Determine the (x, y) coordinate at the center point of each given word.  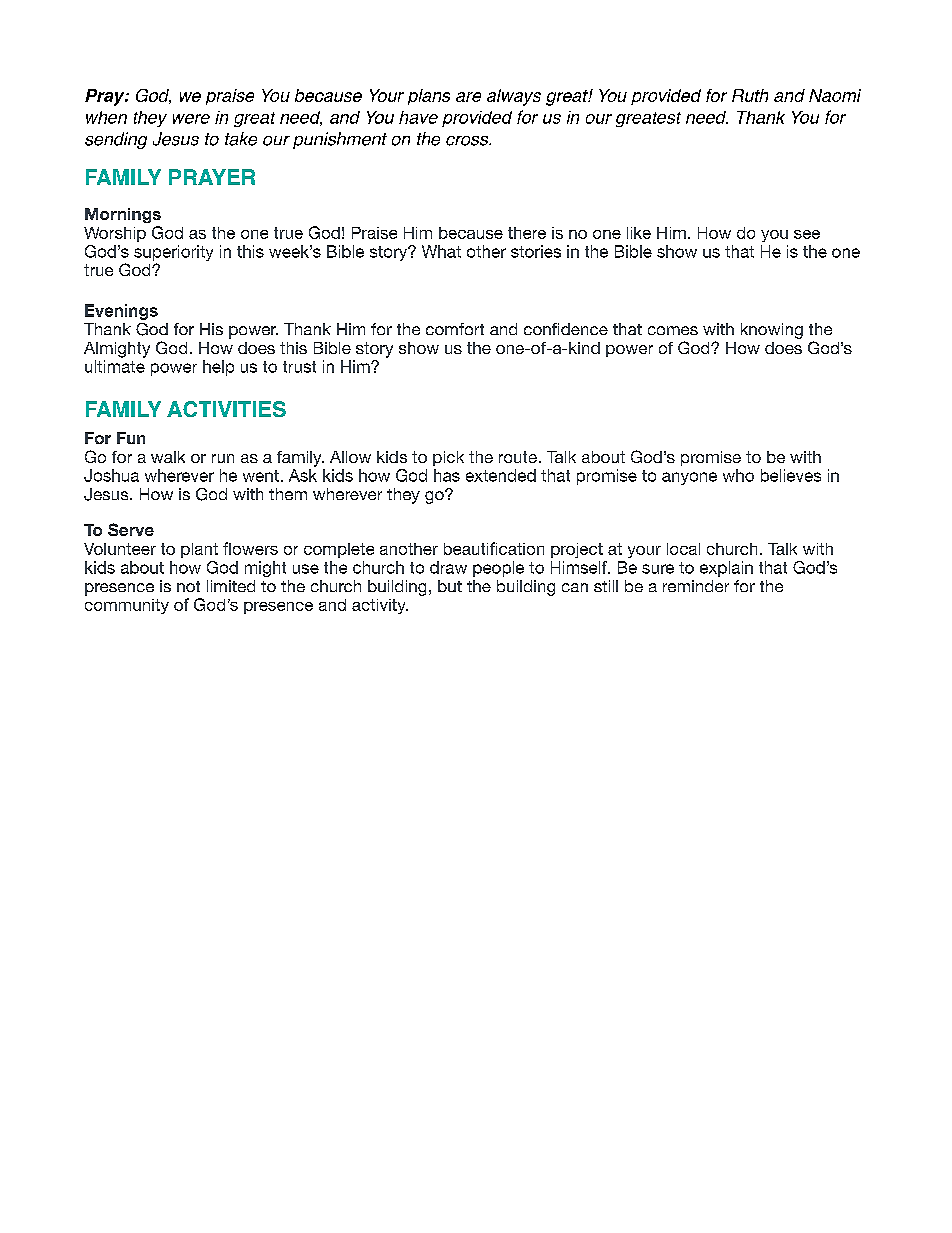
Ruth (750, 95)
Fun (131, 438)
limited (231, 586)
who (738, 475)
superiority (173, 253)
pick (448, 458)
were (191, 119)
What (441, 251)
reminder (696, 586)
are (468, 97)
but (450, 586)
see (807, 234)
